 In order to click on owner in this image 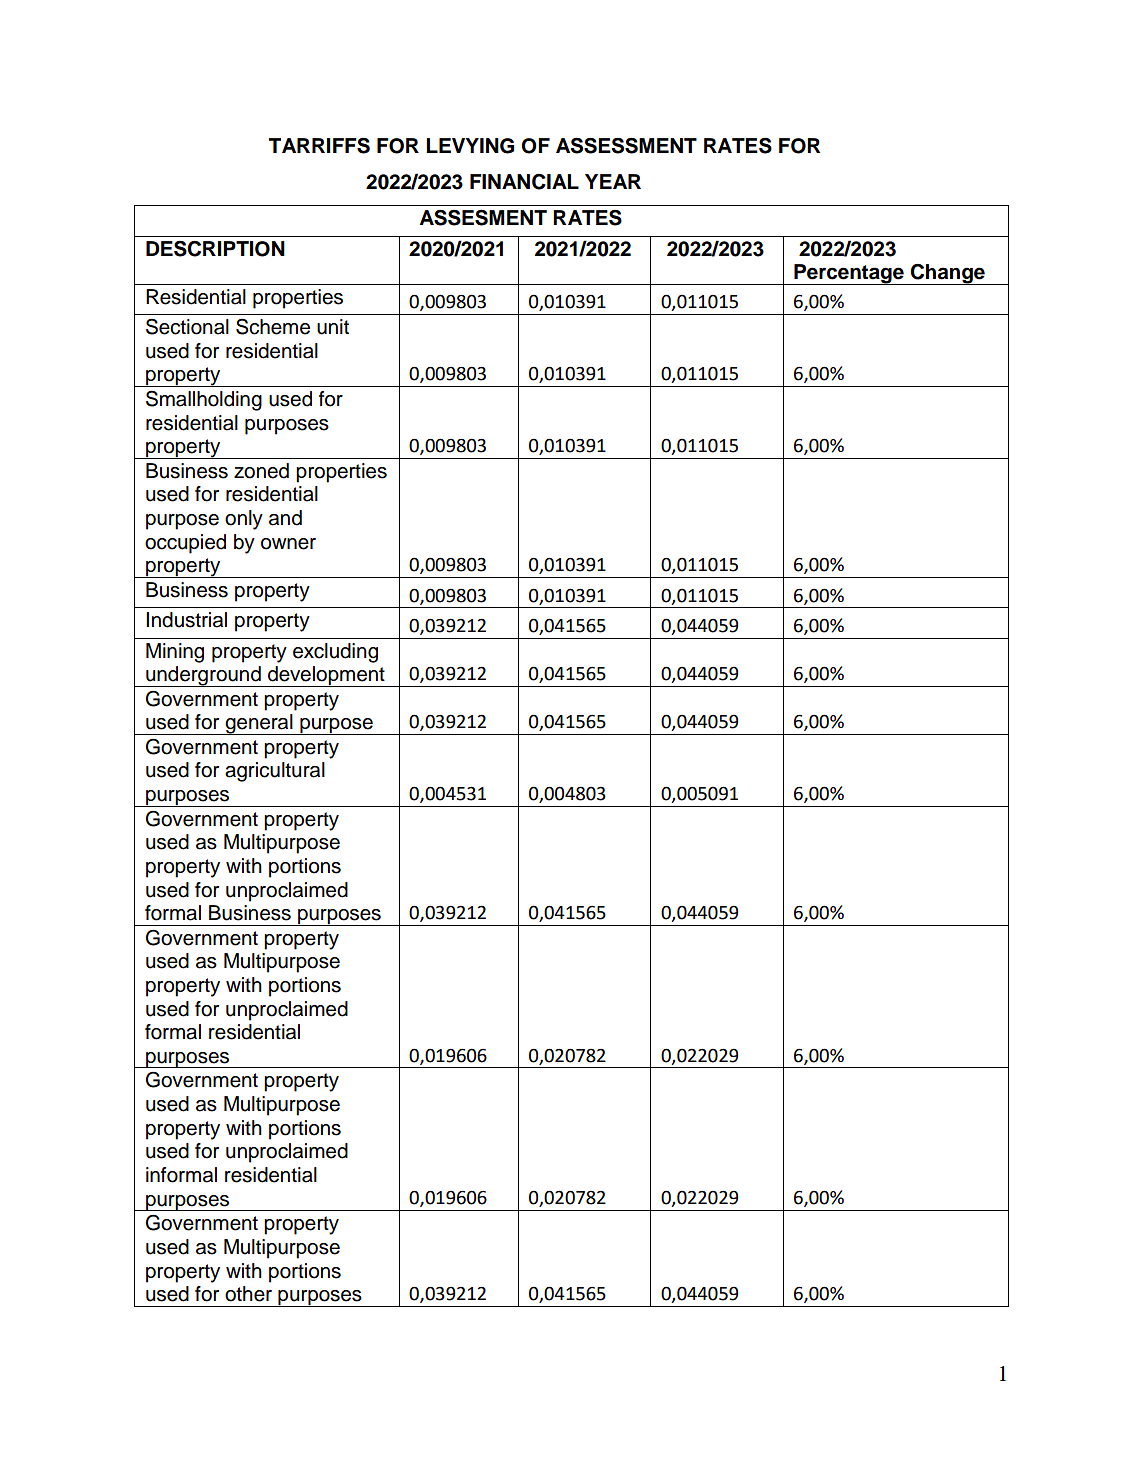, I will do `click(288, 544)`.
